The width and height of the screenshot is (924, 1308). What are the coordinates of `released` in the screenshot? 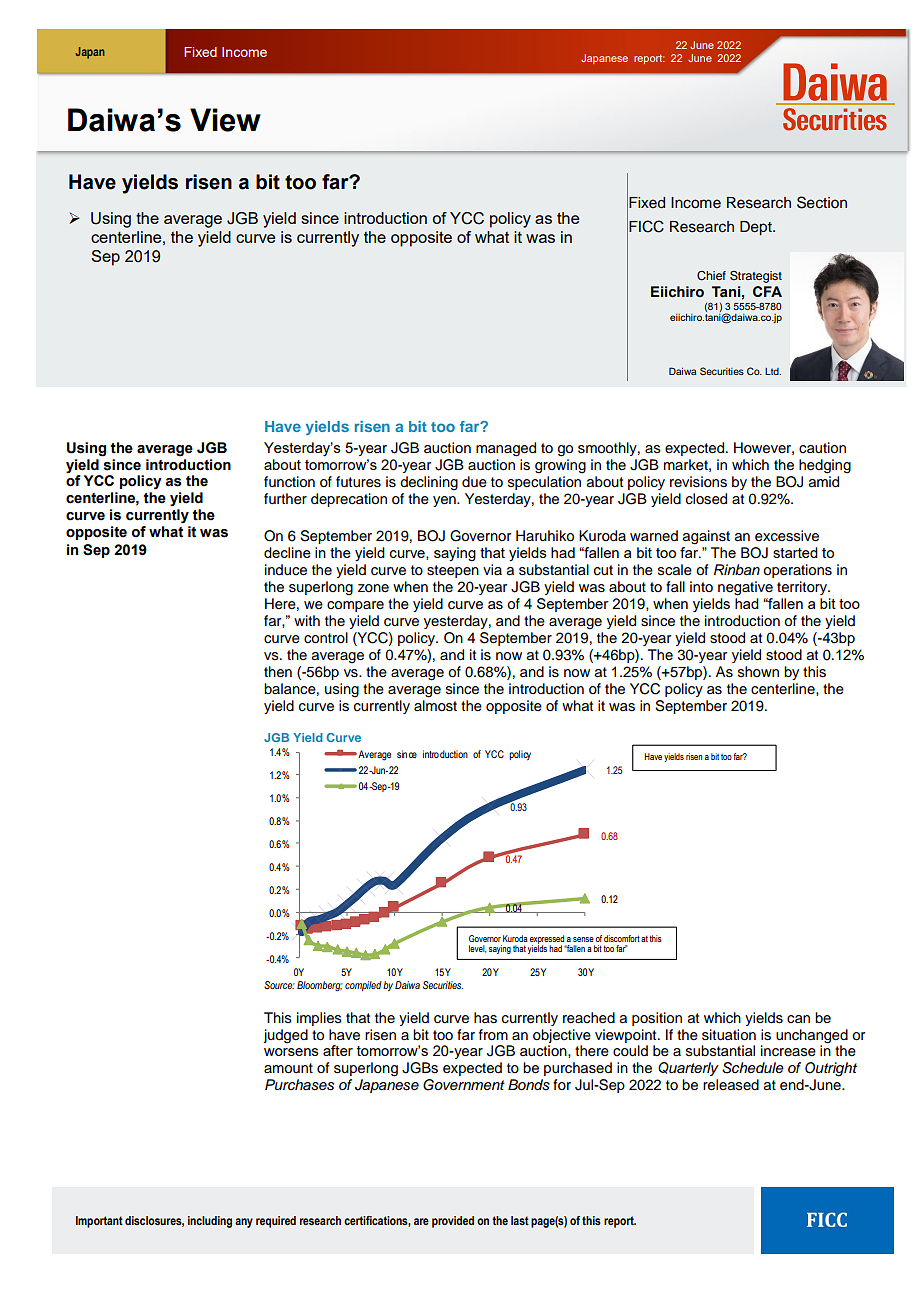 It's located at (731, 1085).
